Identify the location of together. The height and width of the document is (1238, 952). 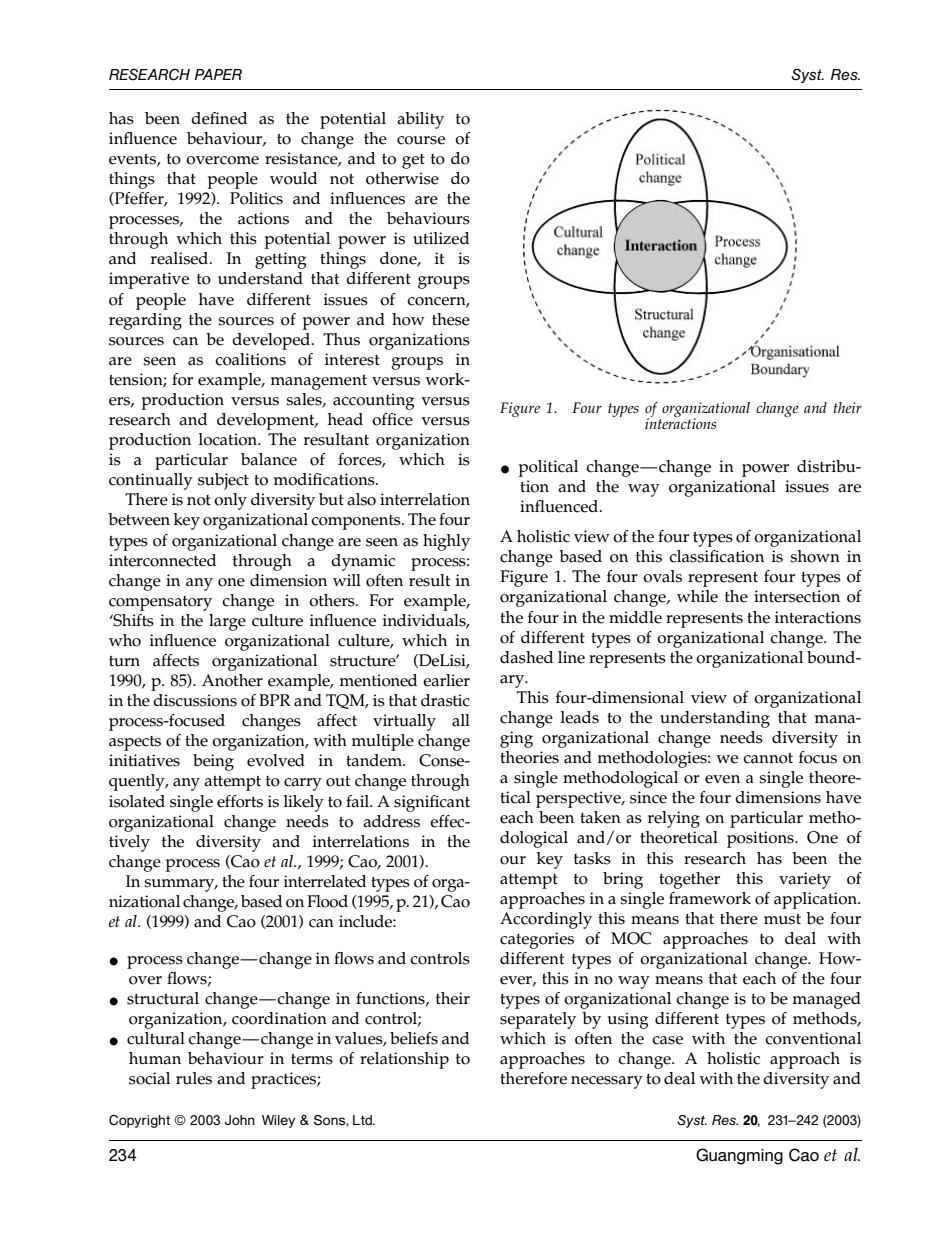
(689, 880).
